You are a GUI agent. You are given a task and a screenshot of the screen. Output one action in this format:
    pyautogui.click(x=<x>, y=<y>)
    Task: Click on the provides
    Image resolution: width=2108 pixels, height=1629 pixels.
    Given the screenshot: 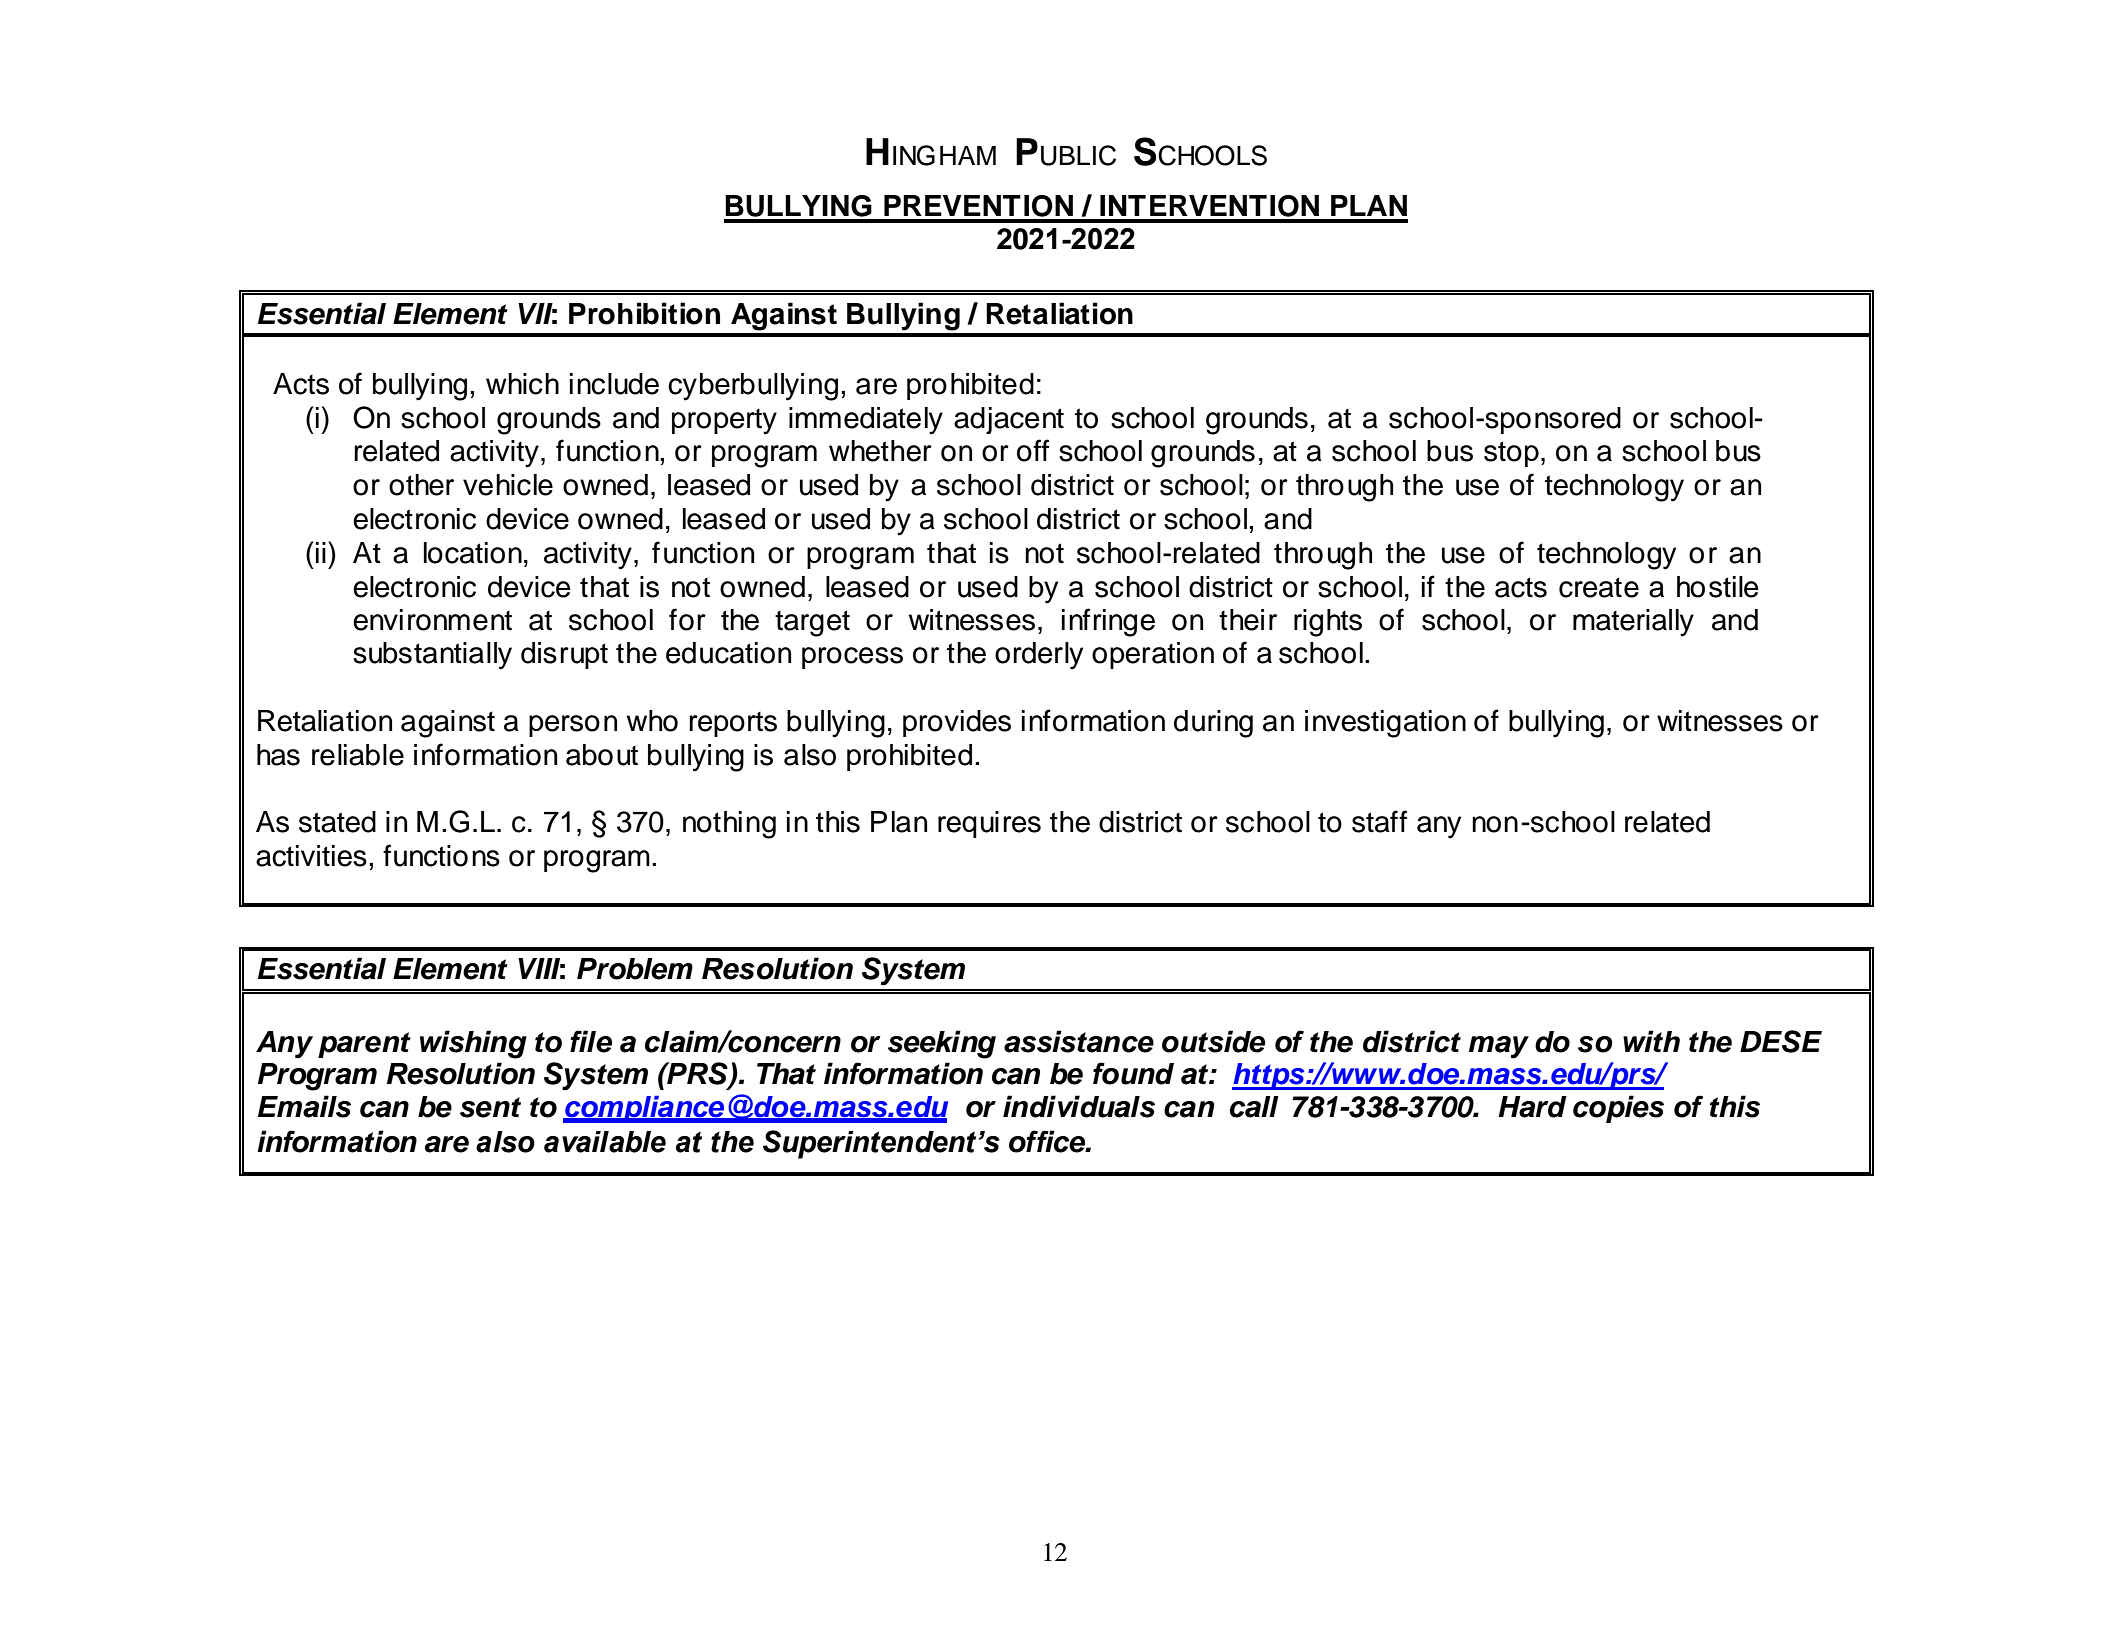 What is the action you would take?
    pyautogui.click(x=957, y=723)
